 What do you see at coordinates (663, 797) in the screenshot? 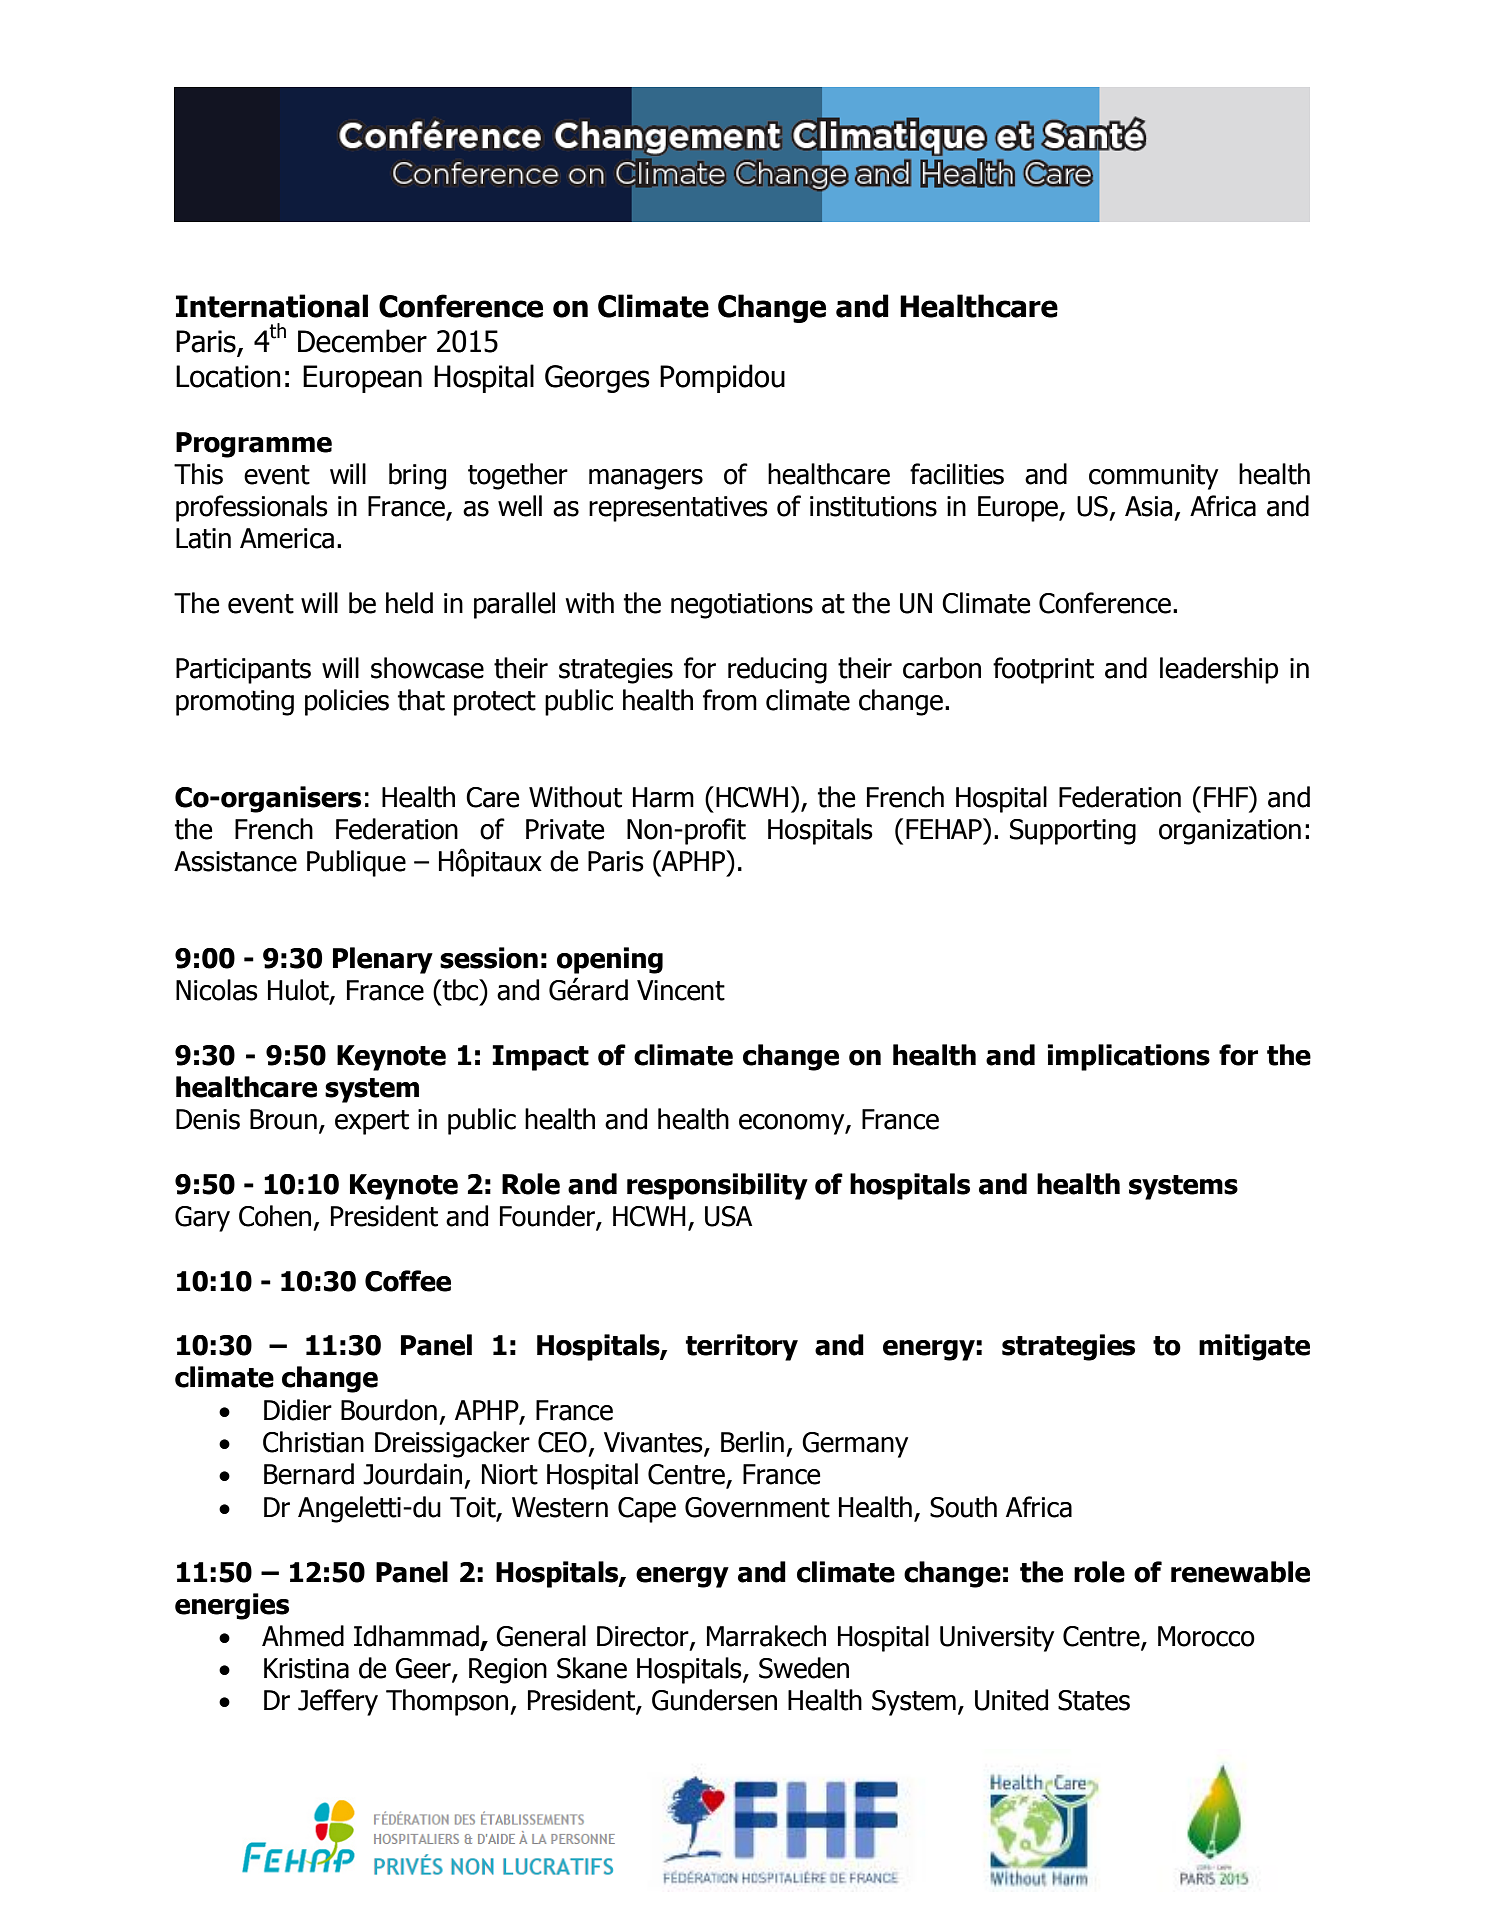
I see `Harm` at bounding box center [663, 797].
